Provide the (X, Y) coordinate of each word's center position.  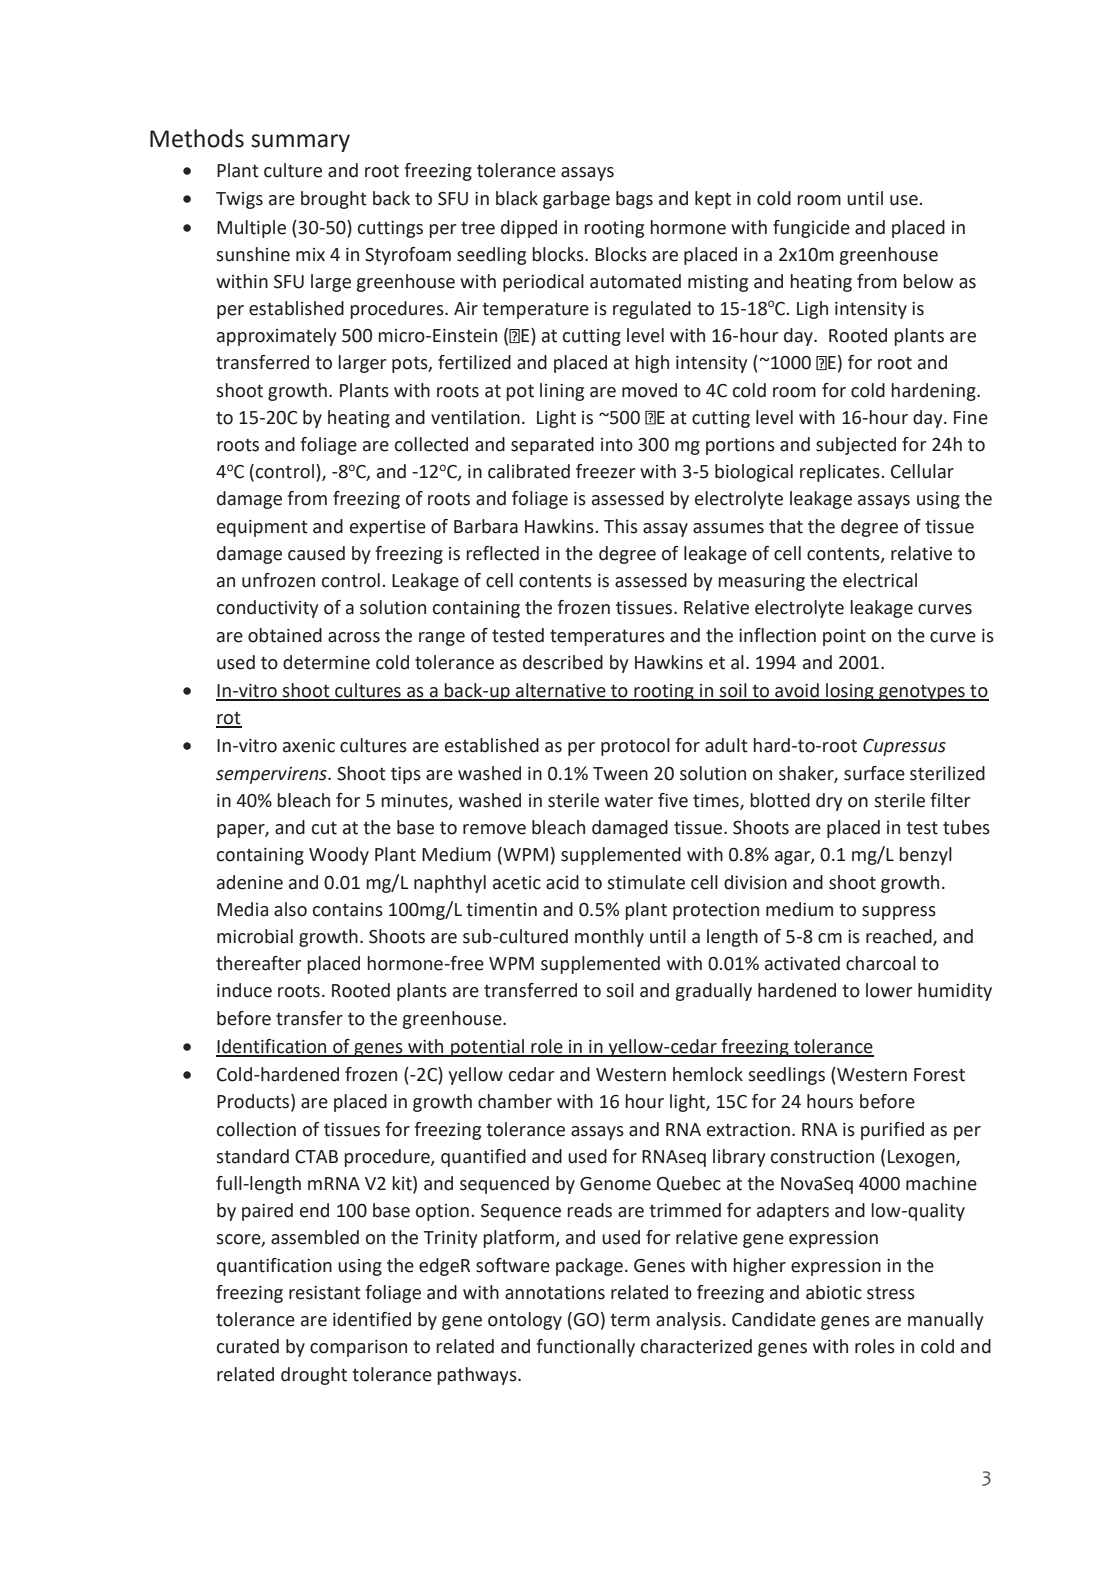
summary (300, 143)
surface (874, 773)
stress (891, 1293)
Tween (620, 774)
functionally (586, 1348)
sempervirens (272, 775)
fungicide (811, 229)
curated (248, 1346)
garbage (576, 200)
